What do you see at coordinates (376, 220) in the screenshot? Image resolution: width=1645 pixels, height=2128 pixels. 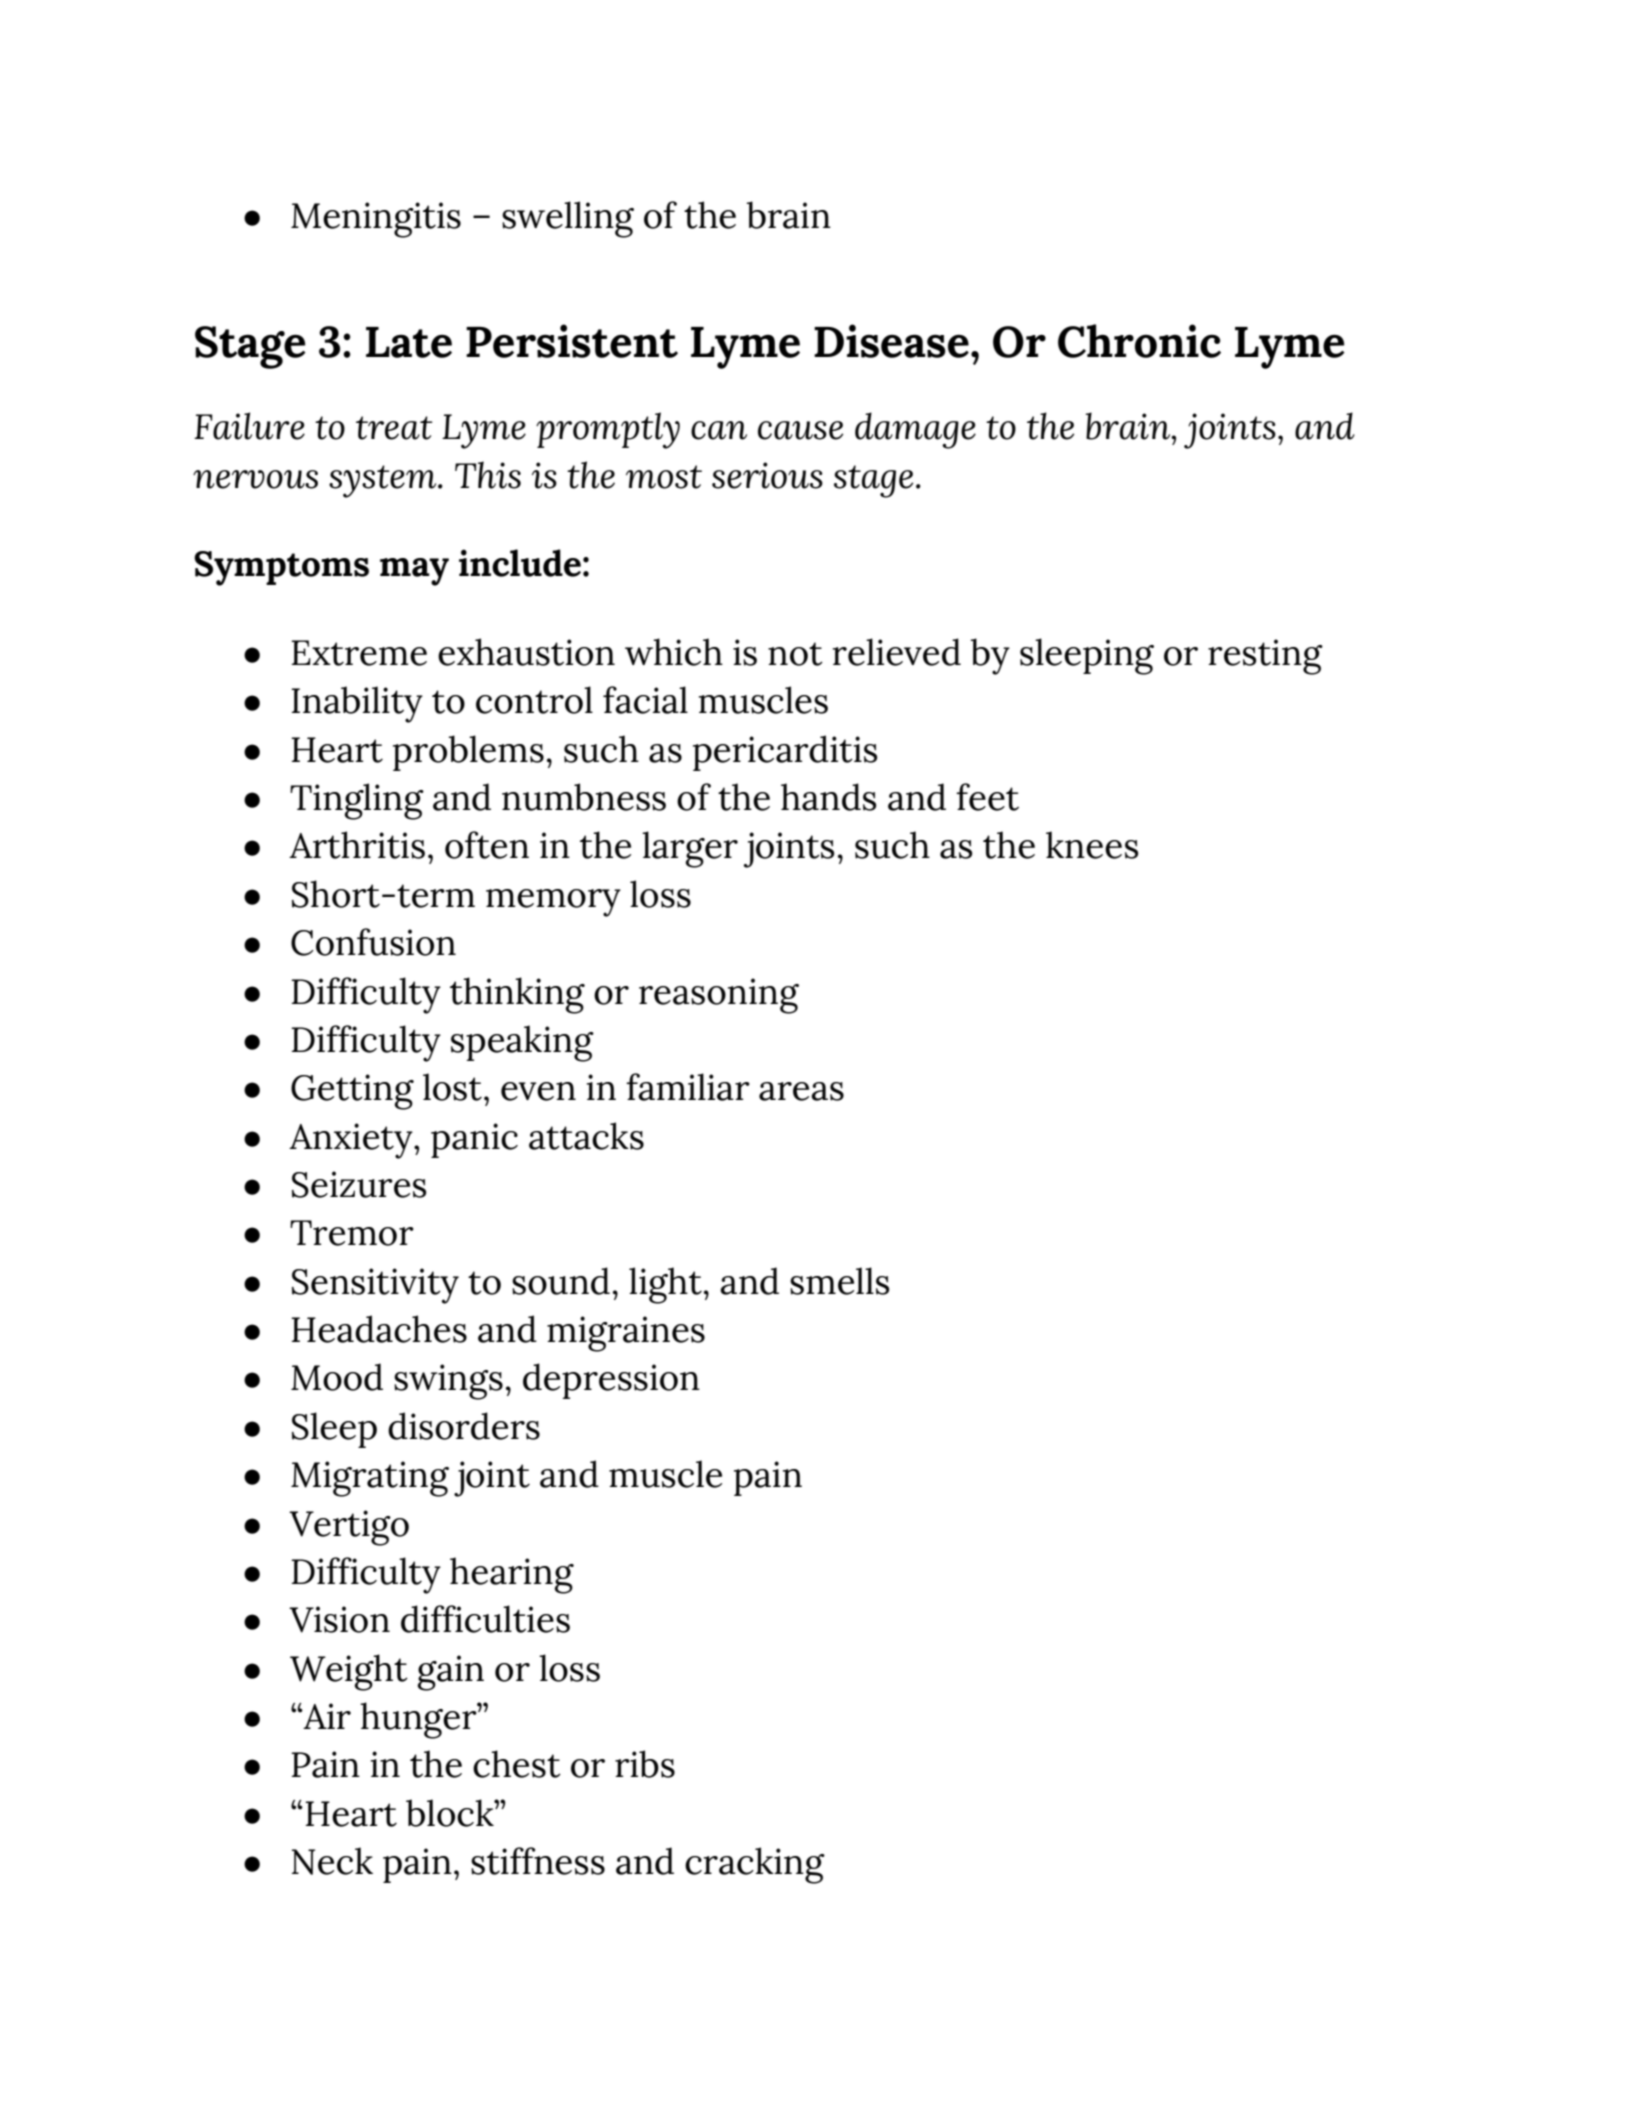 I see `Meningitis` at bounding box center [376, 220].
